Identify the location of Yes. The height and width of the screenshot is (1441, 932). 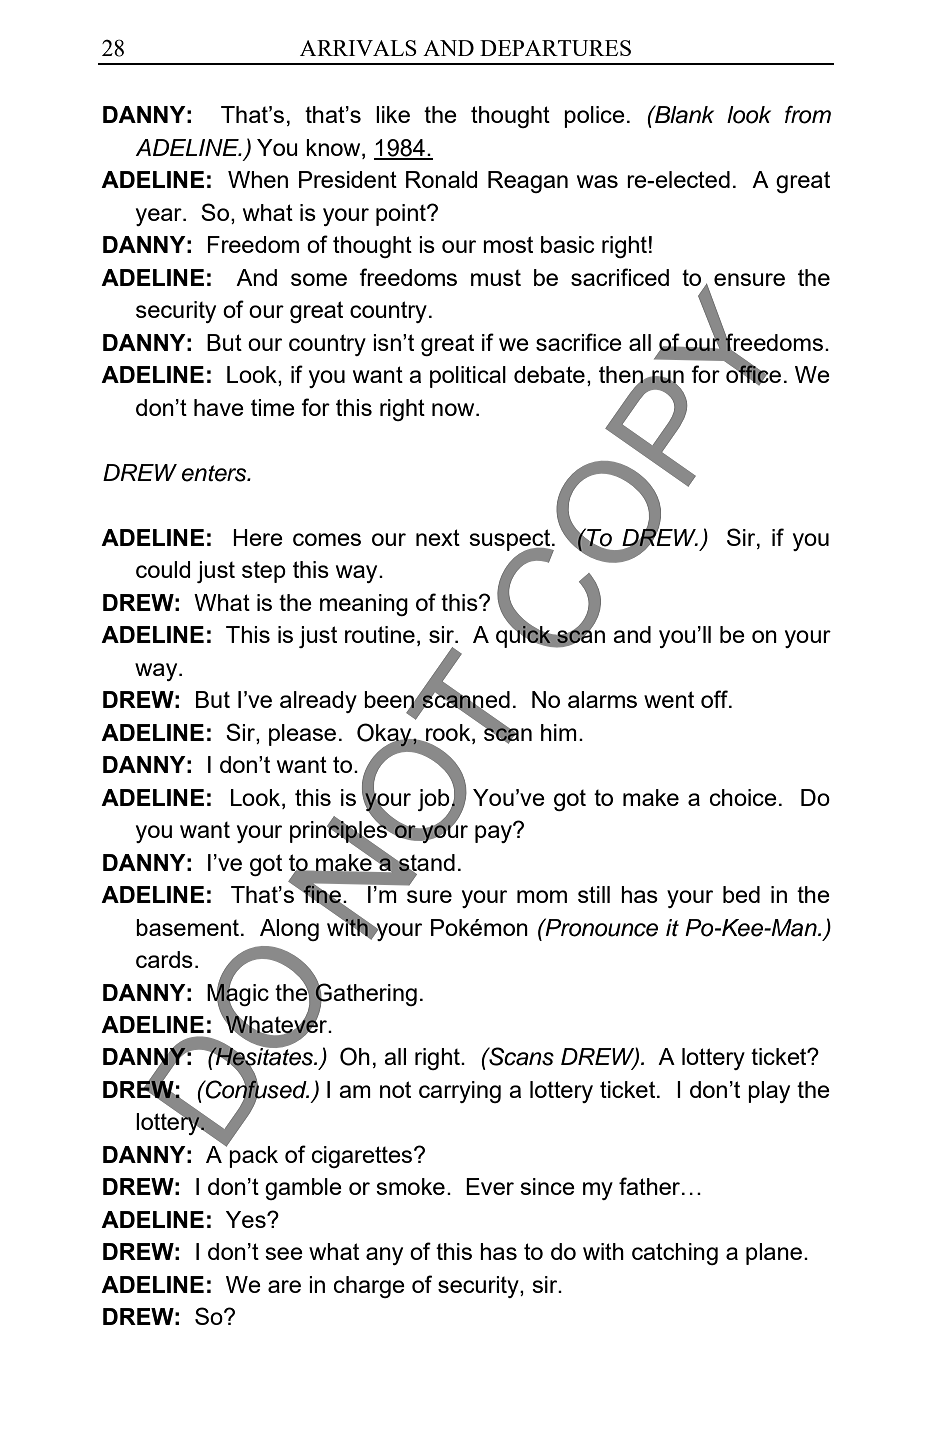
(247, 1219).
